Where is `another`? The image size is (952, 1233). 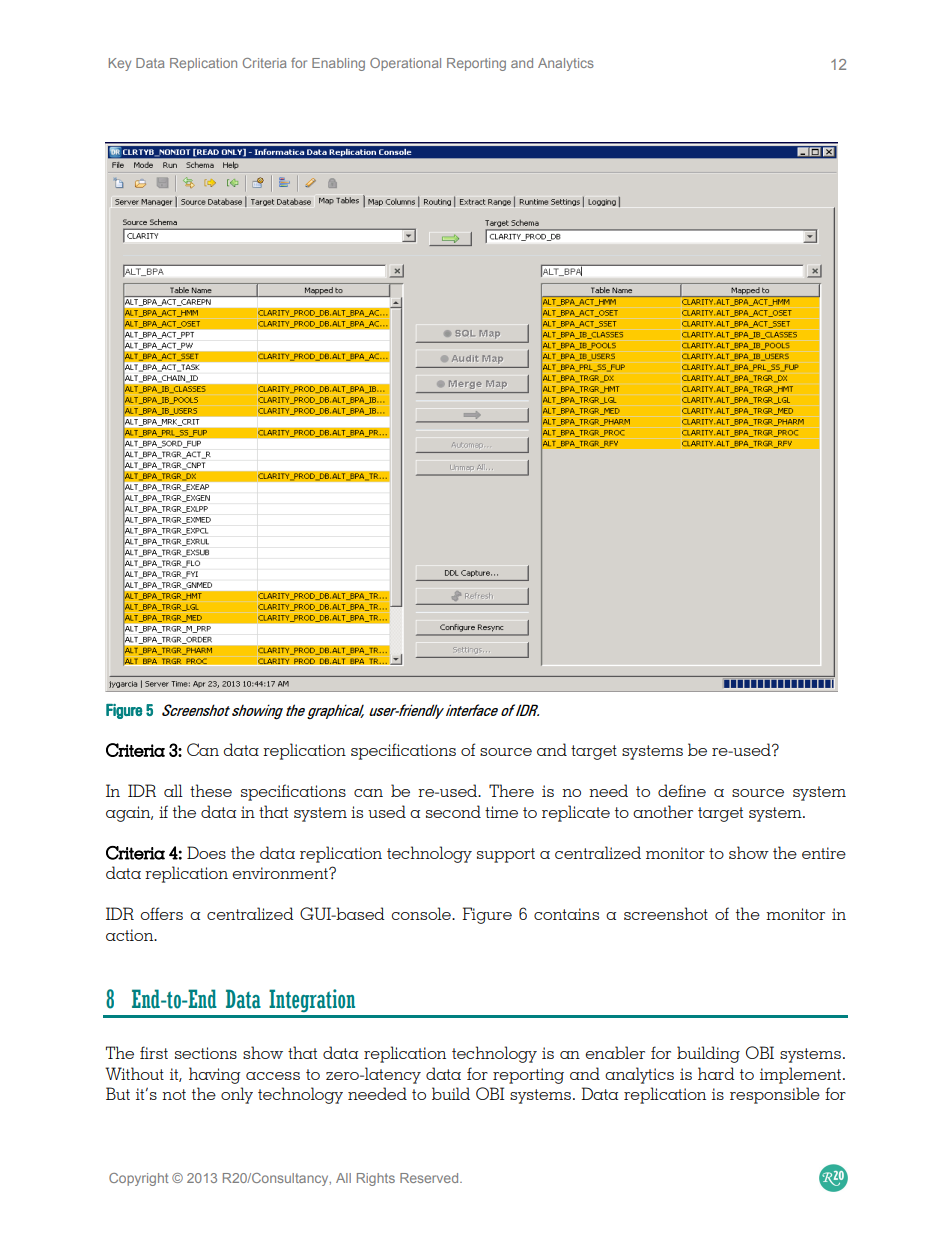
another is located at coordinates (663, 811).
